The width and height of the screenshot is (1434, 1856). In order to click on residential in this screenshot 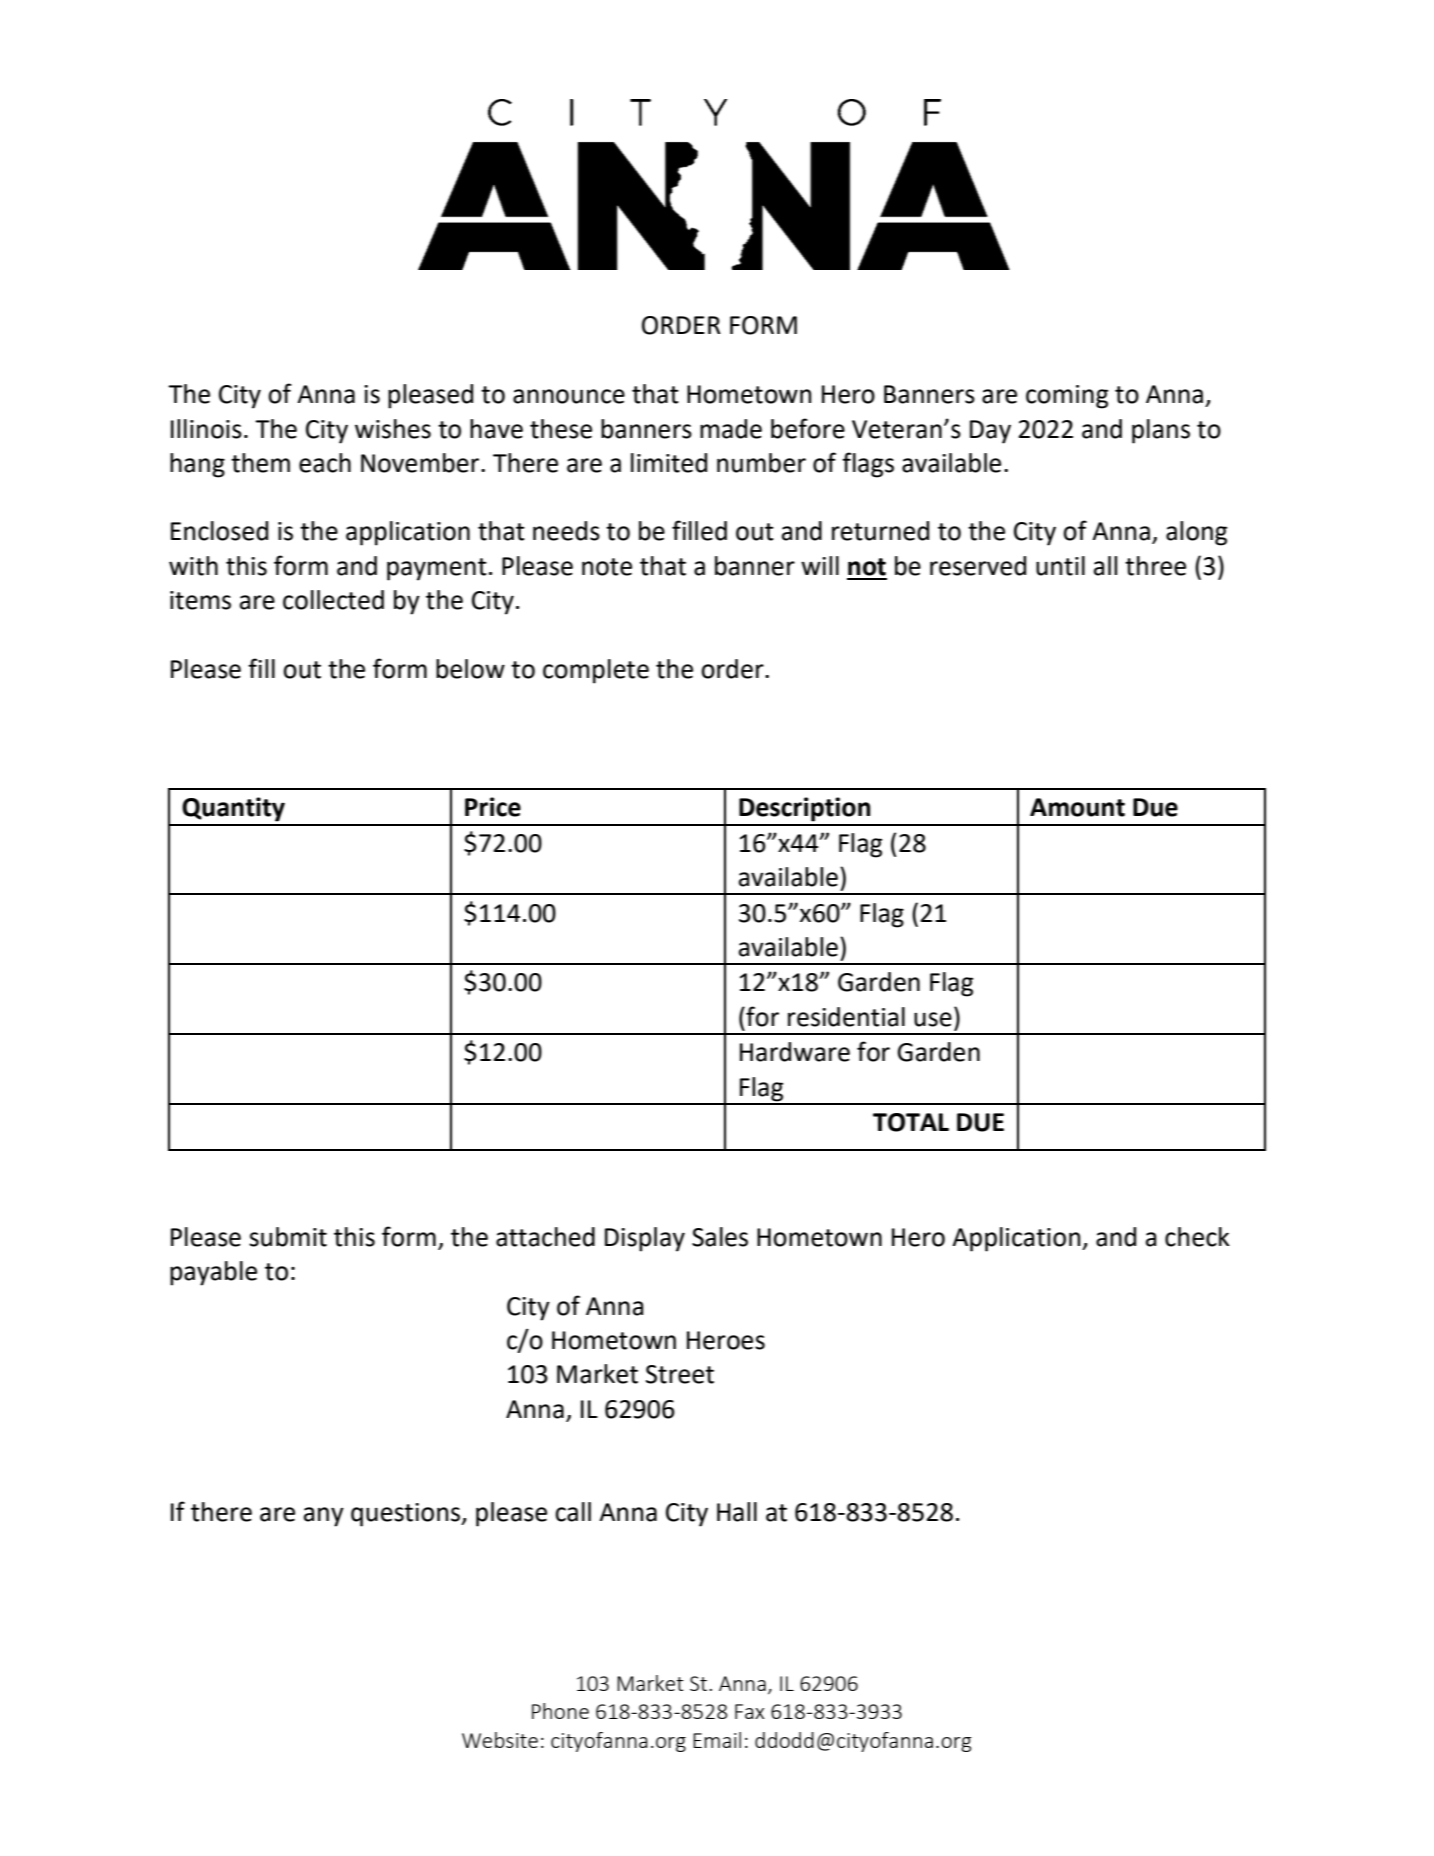, I will do `click(846, 1017)`.
